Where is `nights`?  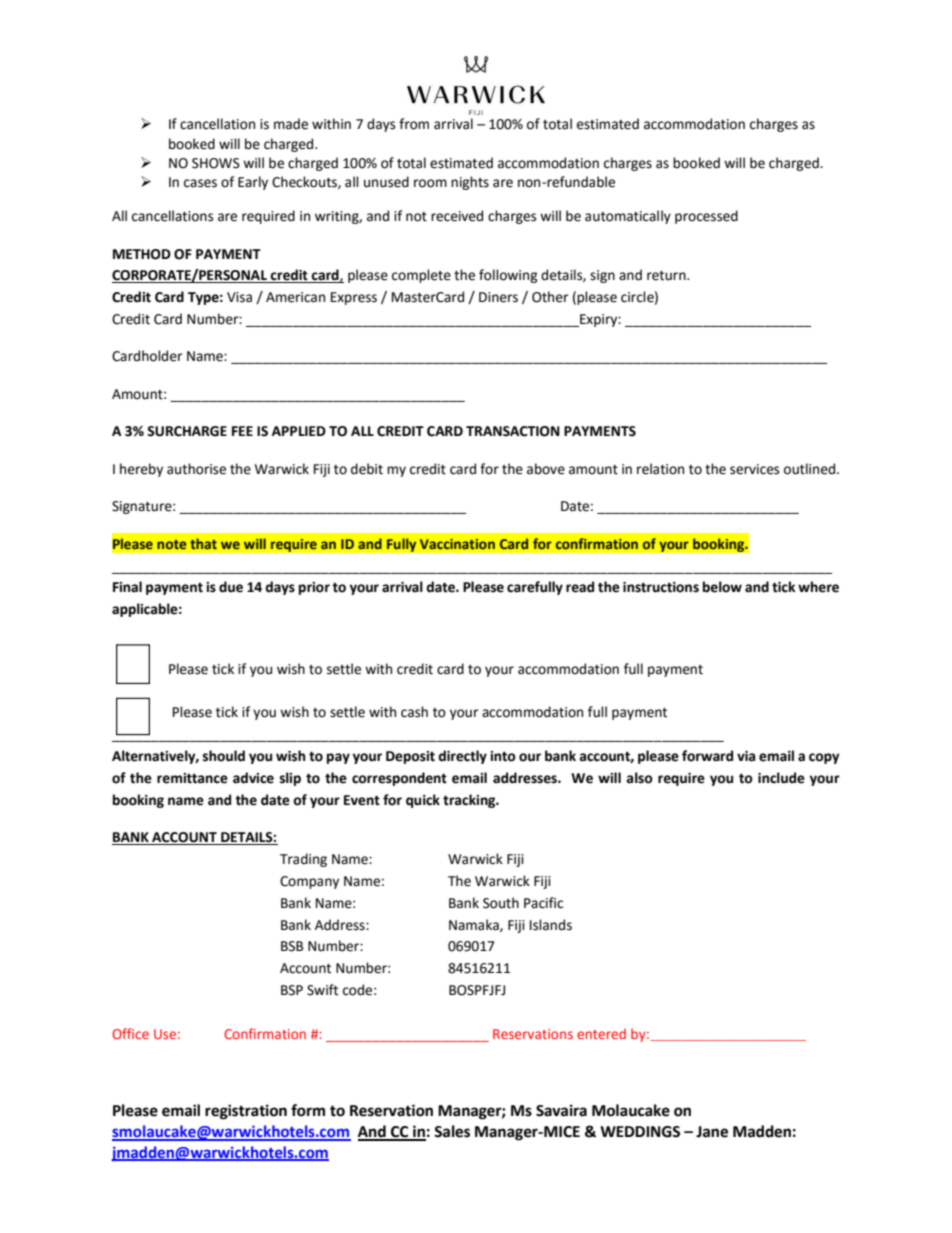
nights is located at coordinates (470, 183).
